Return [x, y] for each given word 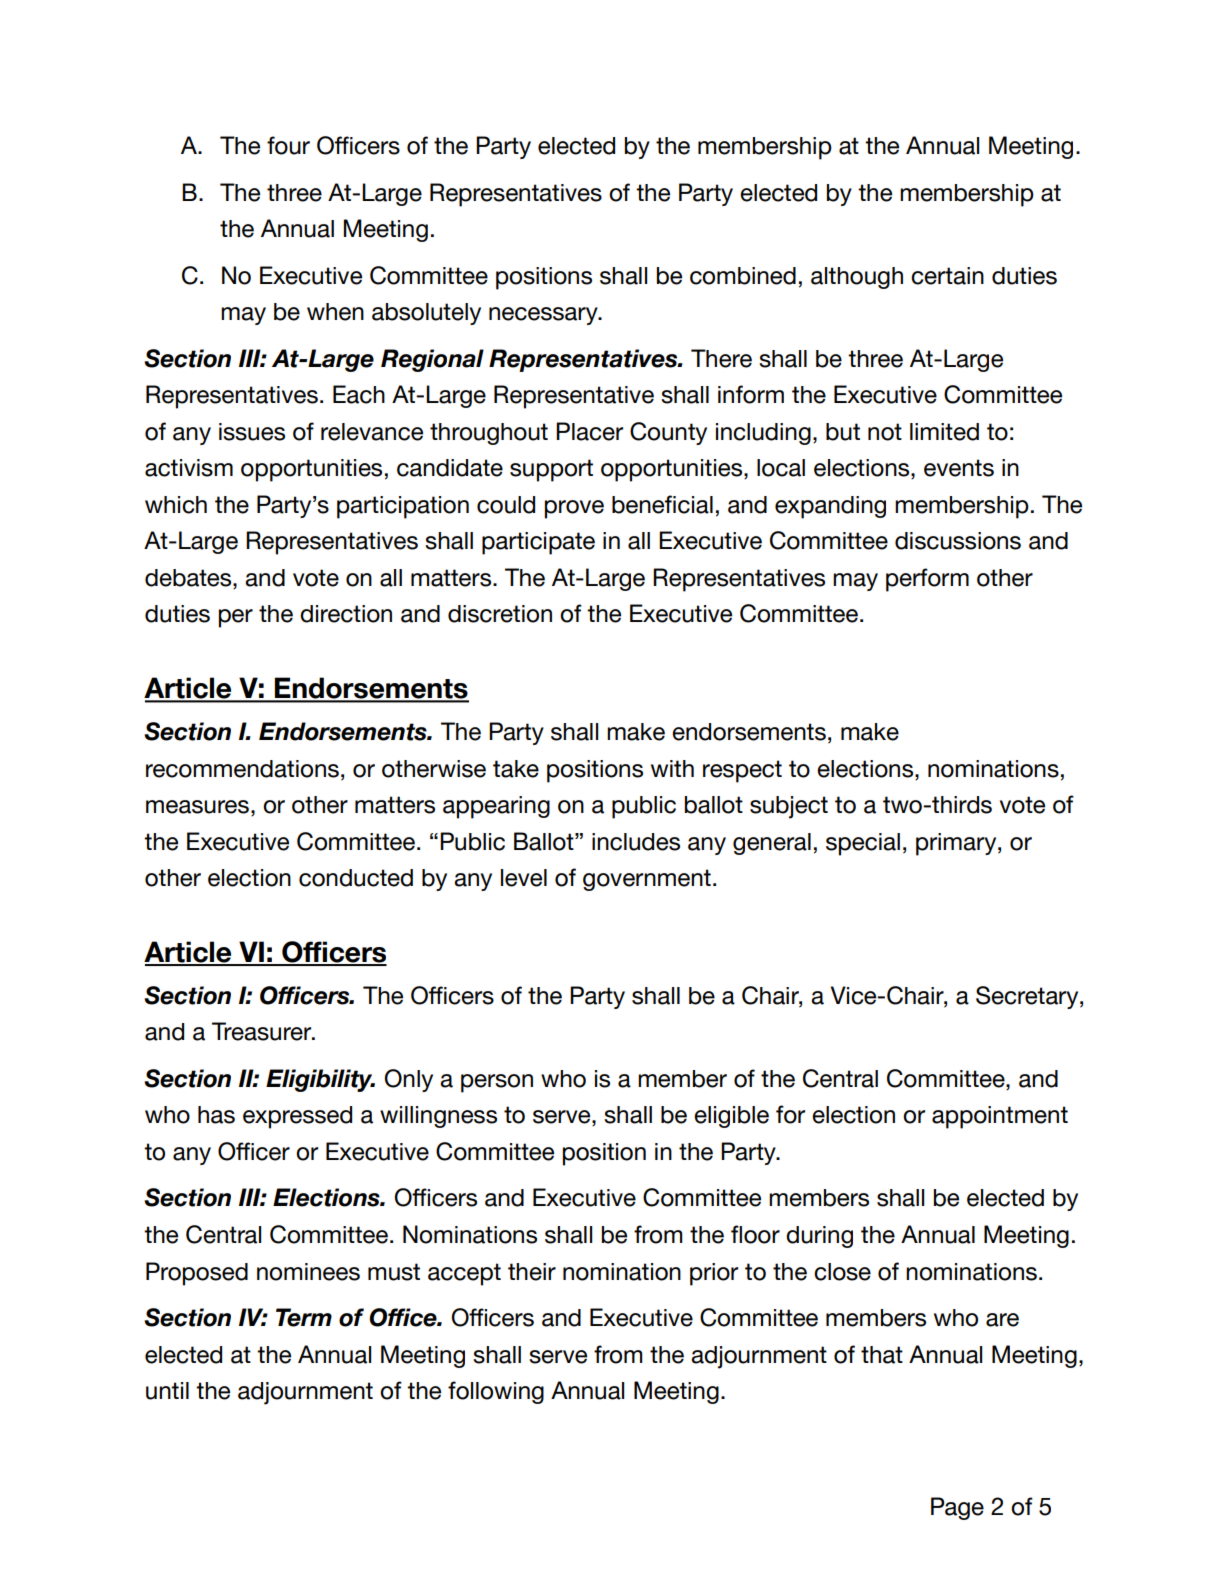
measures [197, 807]
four [288, 145]
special [863, 844]
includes [636, 842]
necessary [544, 316]
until [167, 1391]
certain [947, 276]
